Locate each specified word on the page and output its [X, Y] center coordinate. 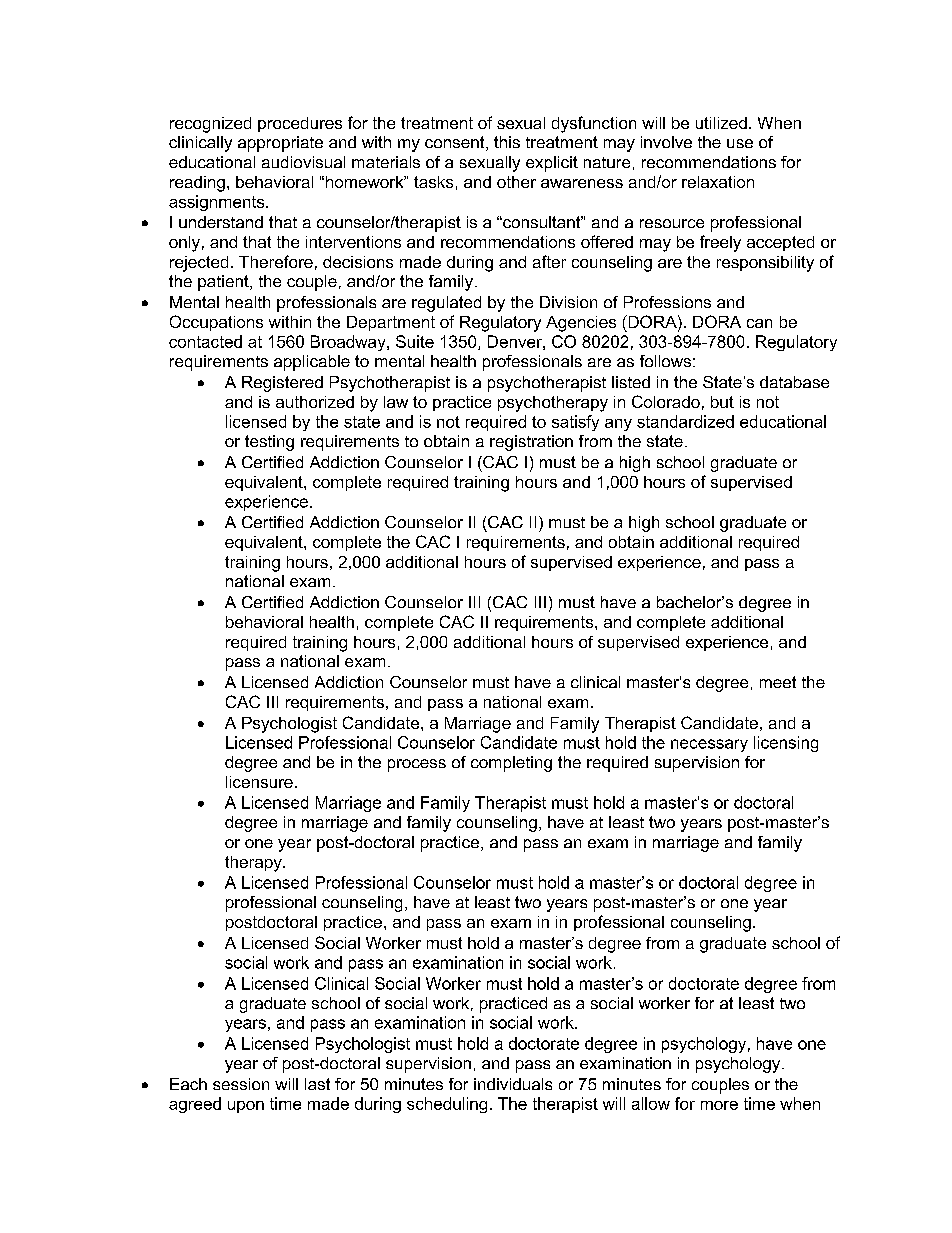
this [507, 142]
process [417, 765]
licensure [259, 782]
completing [511, 764]
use [740, 143]
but [722, 402]
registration [531, 443]
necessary [709, 745]
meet [778, 682]
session [241, 1084]
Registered [282, 384]
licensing [786, 744]
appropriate [280, 144]
